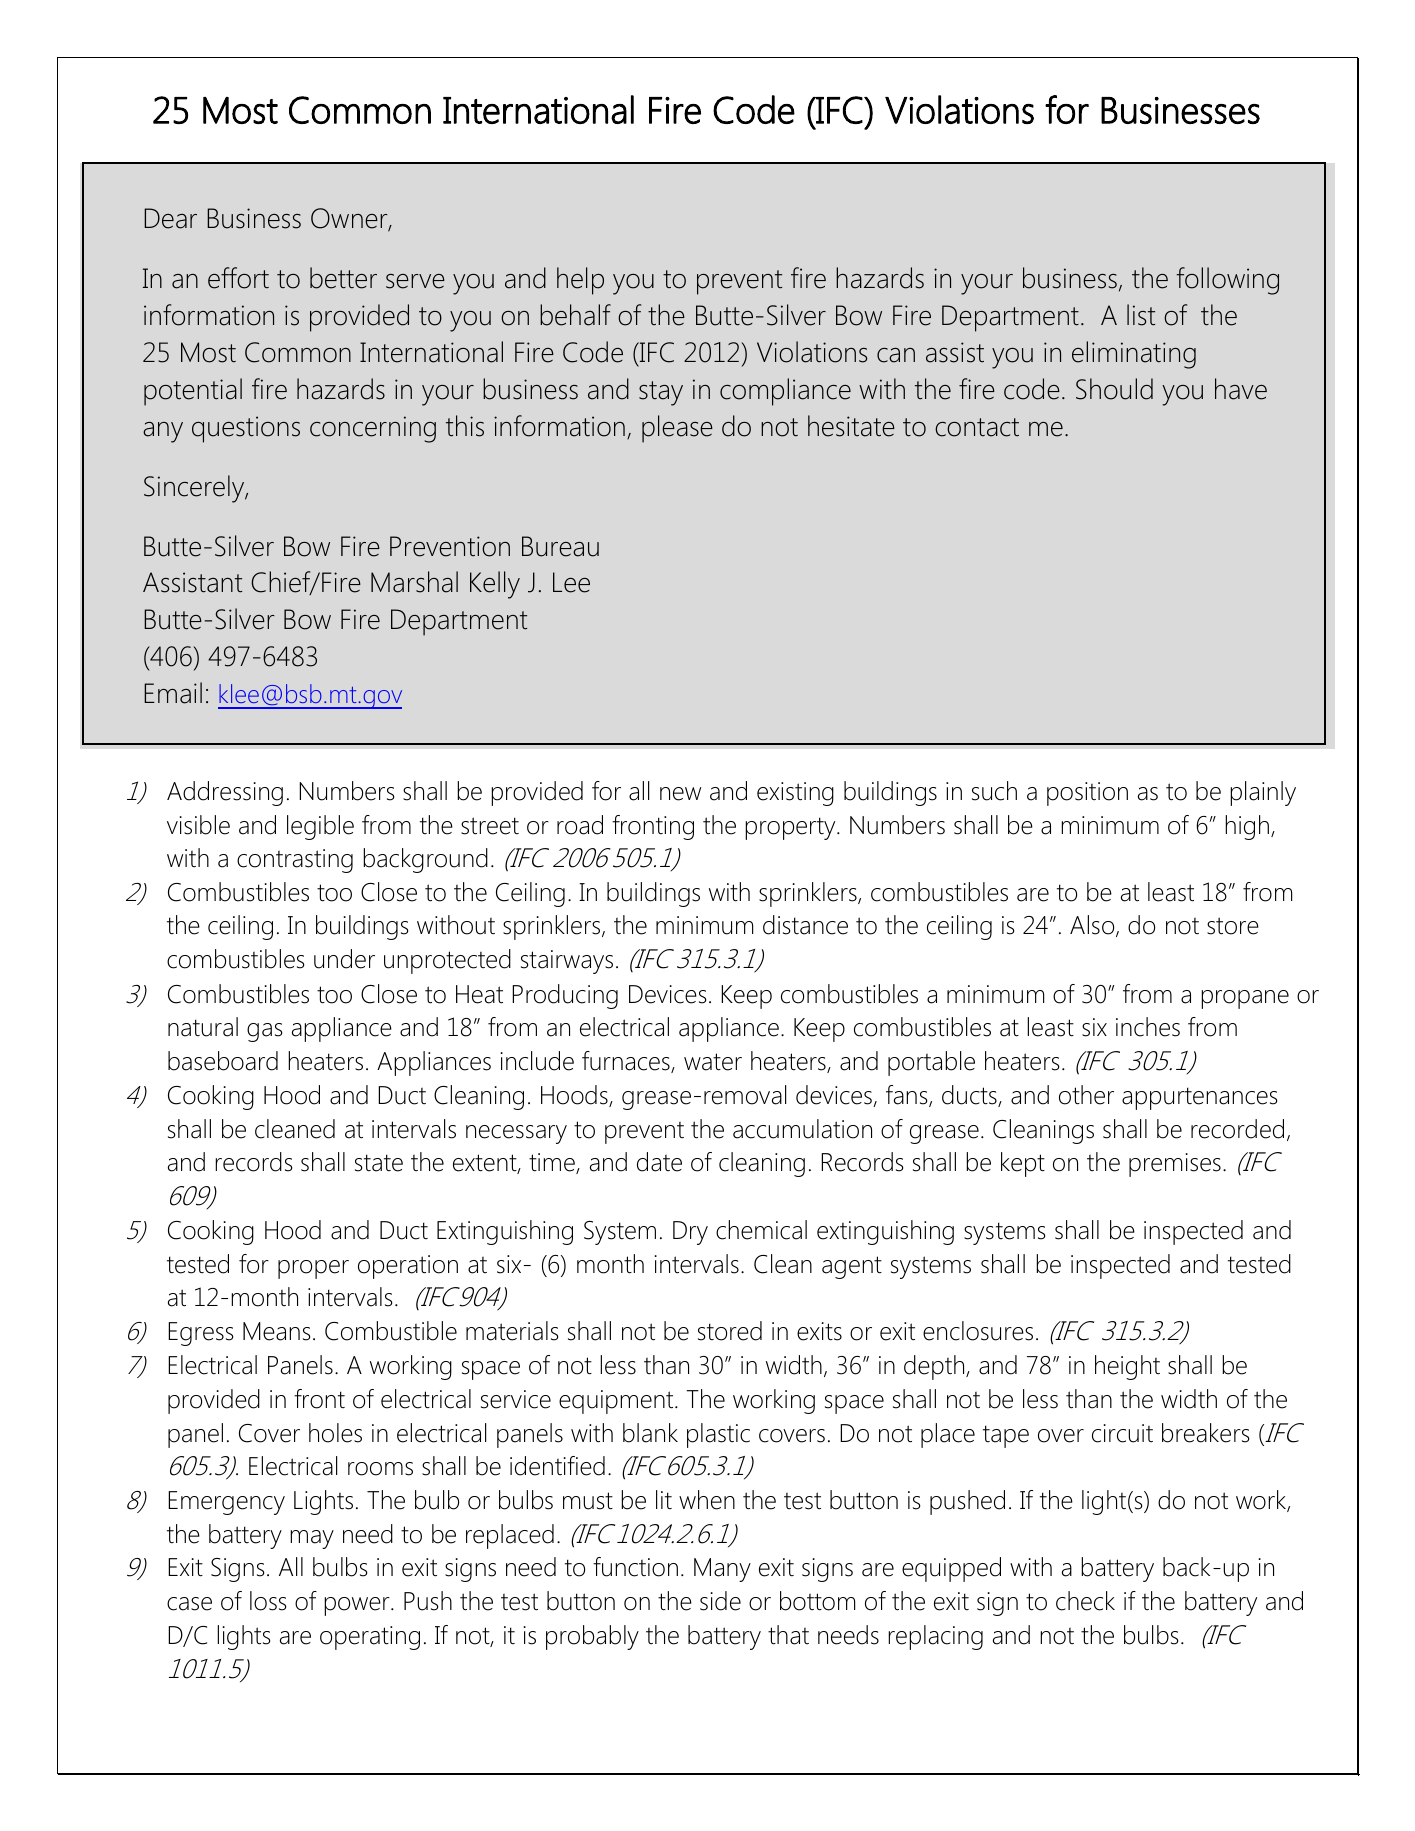 This document has height=1831, width=1415. I want to click on loss, so click(268, 1601).
